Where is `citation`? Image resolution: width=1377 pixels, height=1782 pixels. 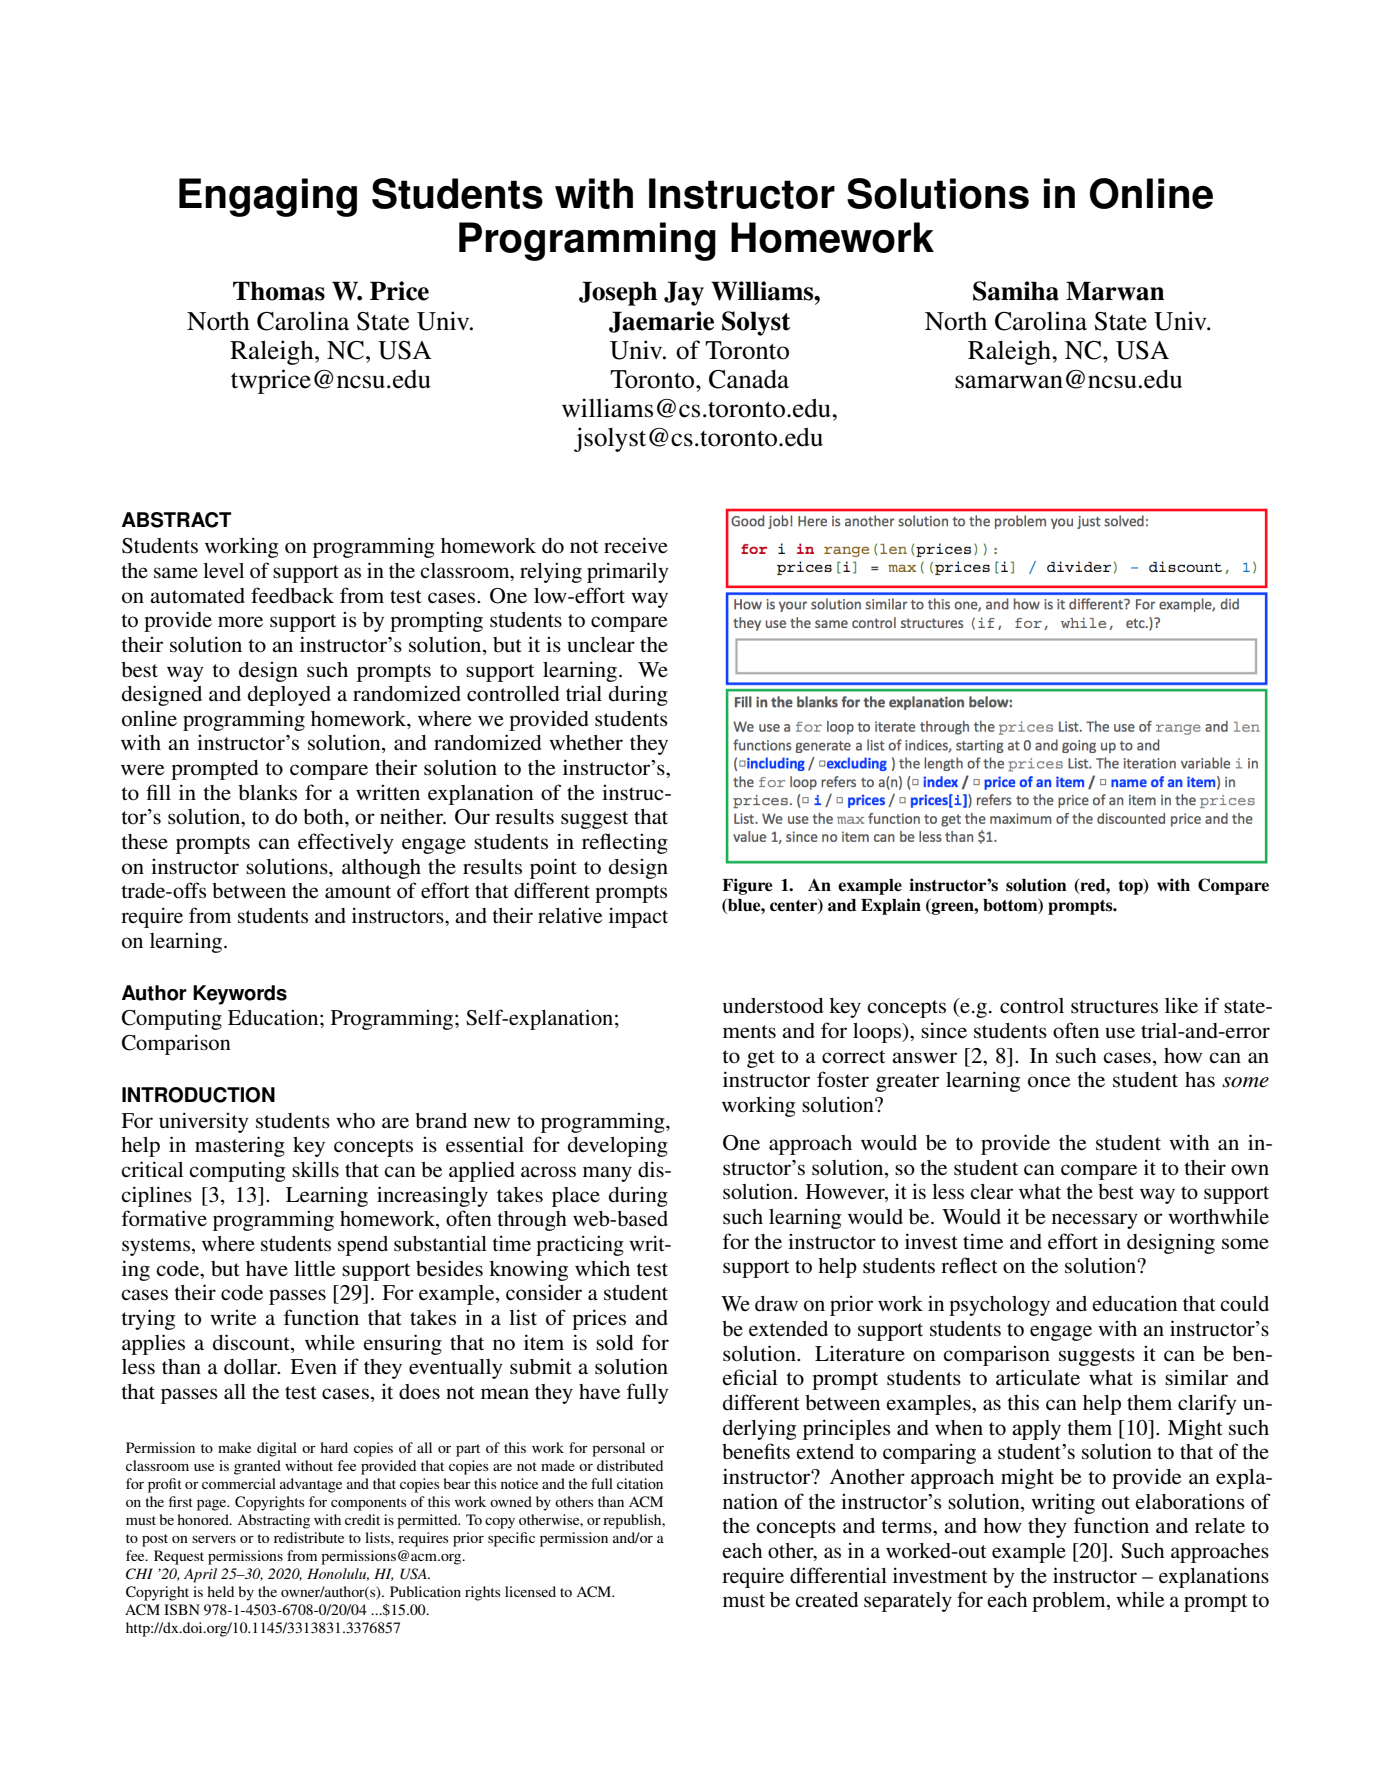
citation is located at coordinates (640, 1483).
